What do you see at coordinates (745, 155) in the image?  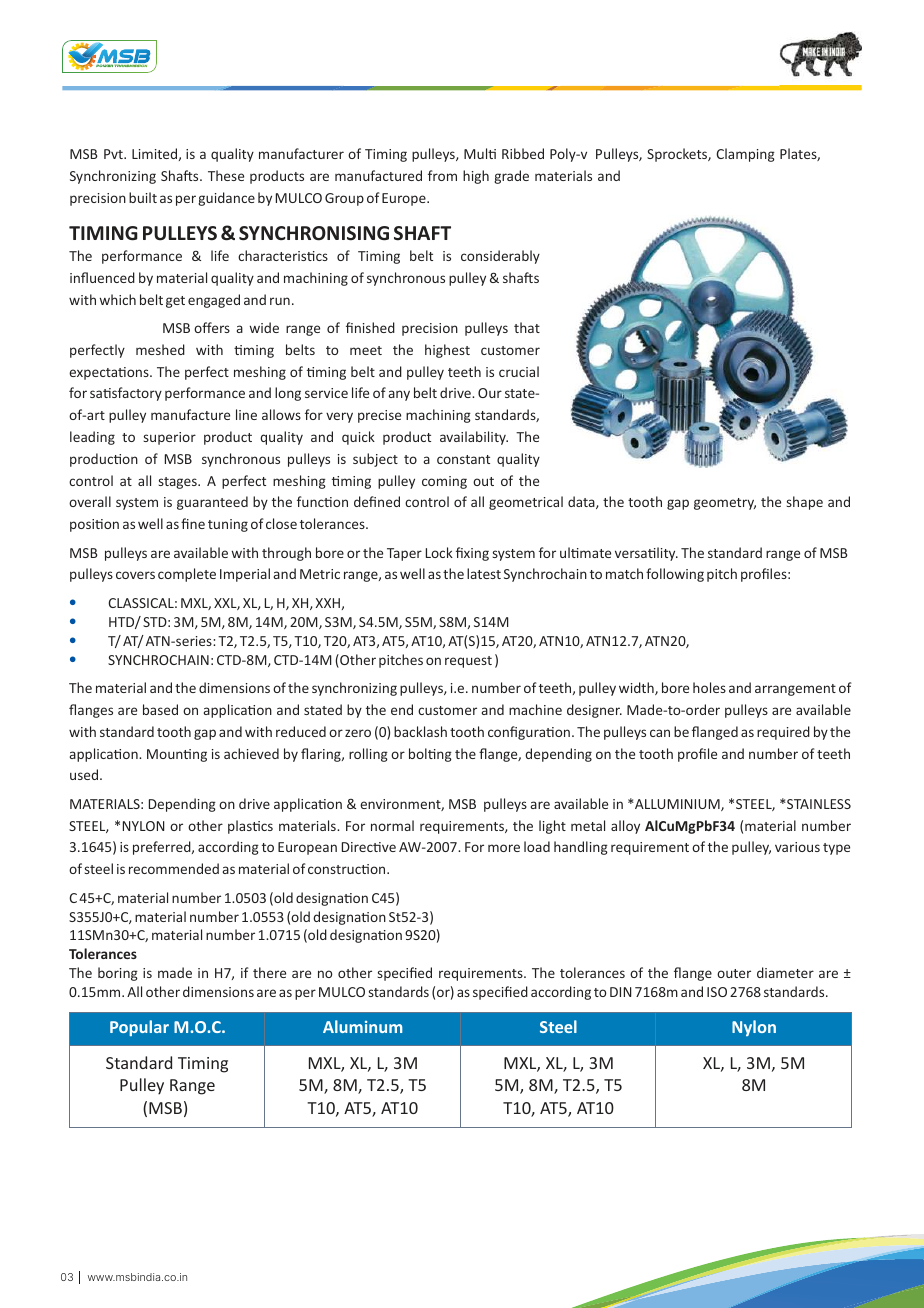 I see `Clamping` at bounding box center [745, 155].
